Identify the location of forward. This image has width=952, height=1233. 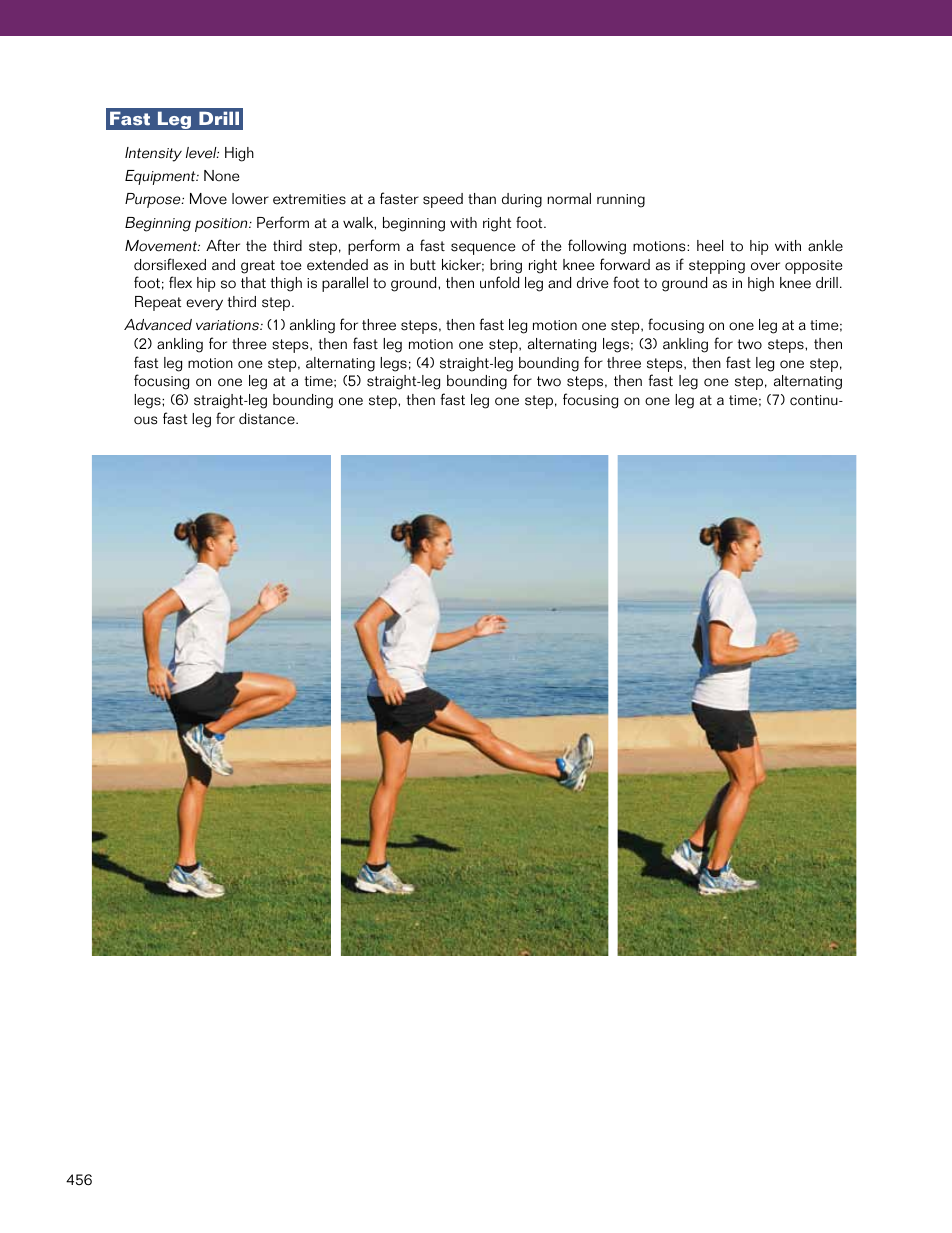
(625, 264).
